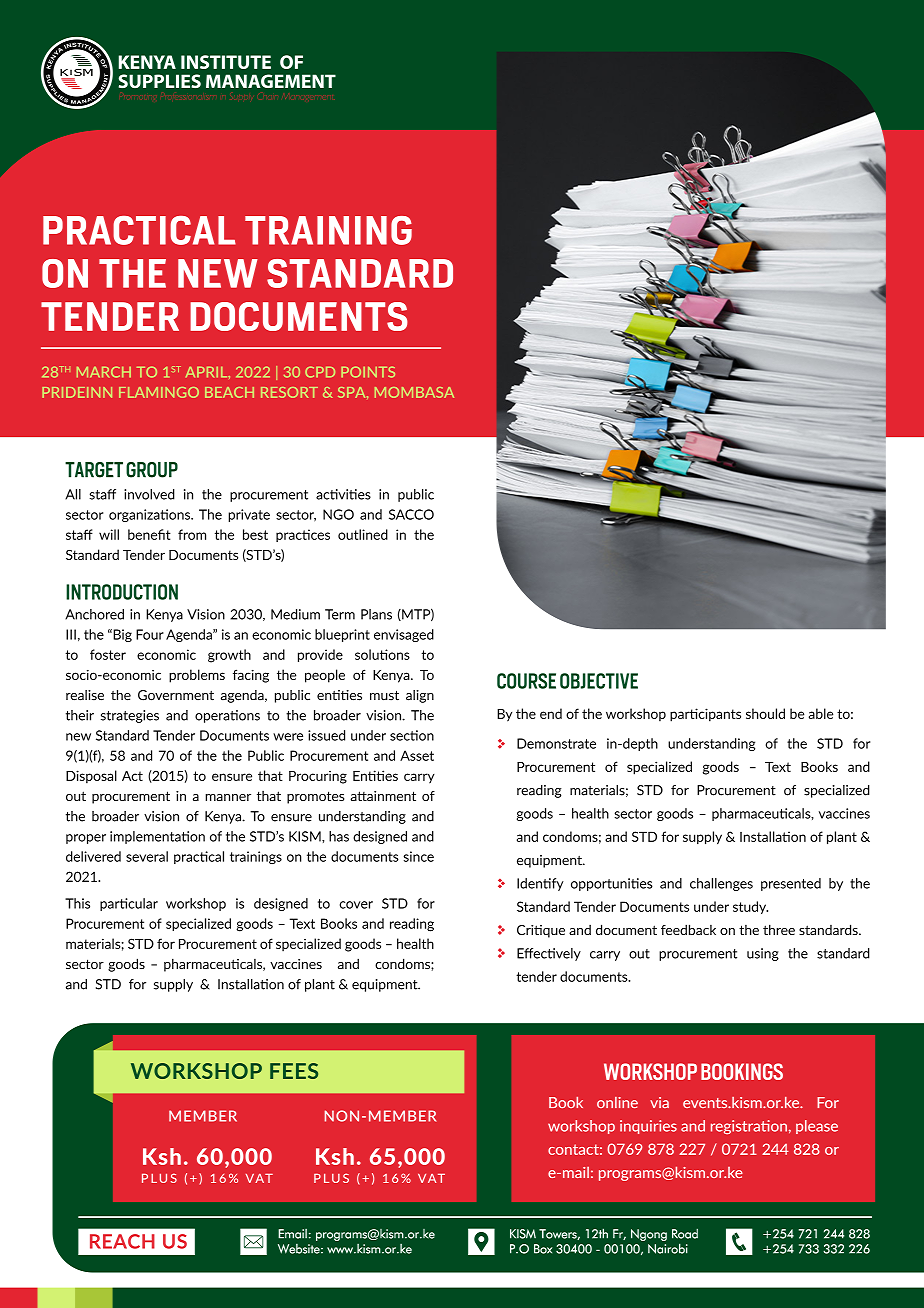  Describe the element at coordinates (368, 372) in the document. I see `POINTS` at that location.
